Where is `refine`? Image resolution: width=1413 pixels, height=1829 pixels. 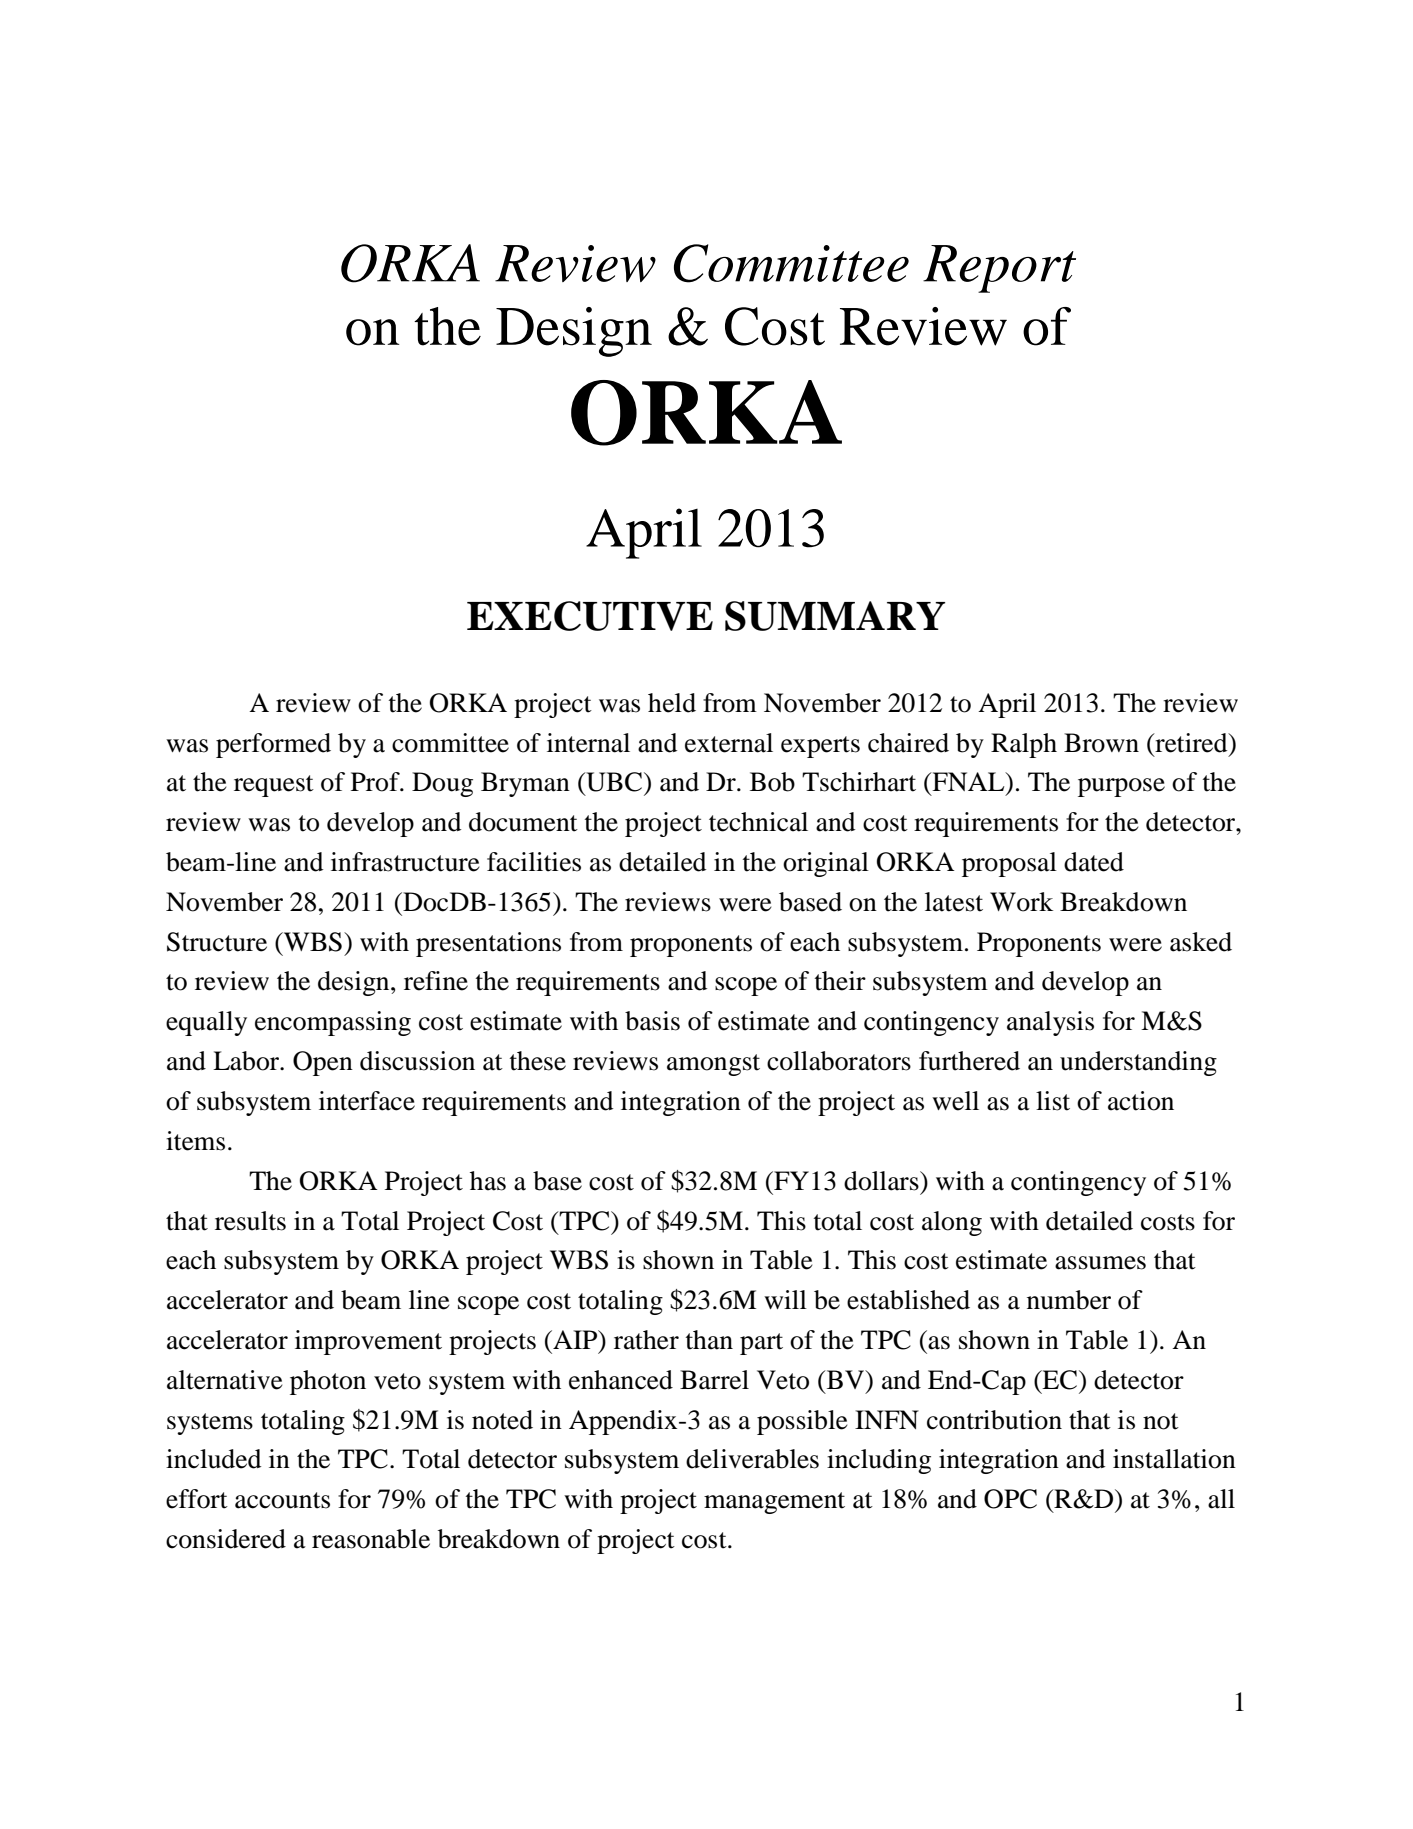 refine is located at coordinates (436, 981).
